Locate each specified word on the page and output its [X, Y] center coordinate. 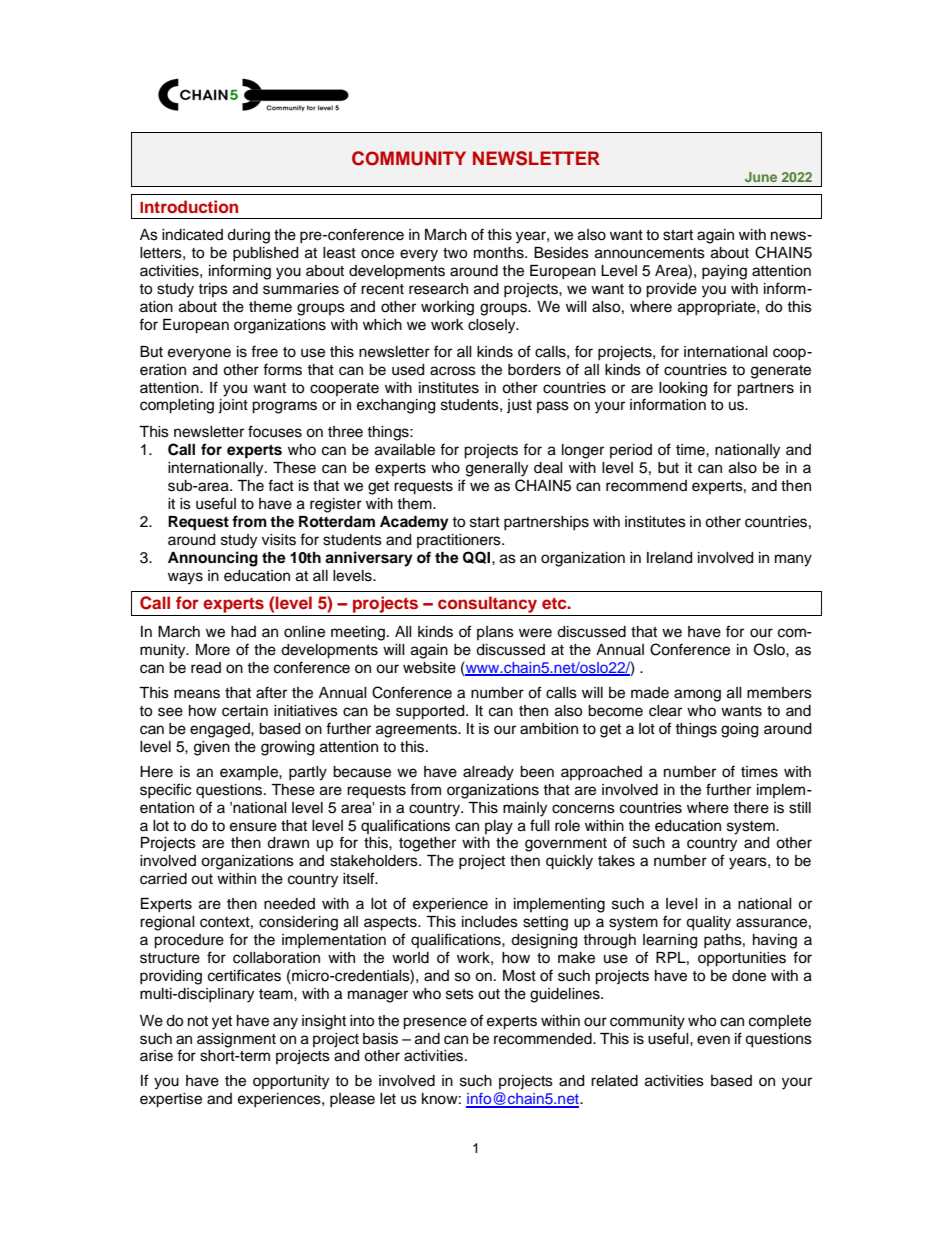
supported [431, 712]
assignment [236, 1040]
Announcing [213, 559]
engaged [221, 730]
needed [289, 904]
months [500, 253]
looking [683, 389]
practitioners [460, 541]
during [248, 236]
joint [233, 406]
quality [708, 923]
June [761, 177]
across [453, 371]
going [739, 730]
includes [490, 922]
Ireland [669, 558]
